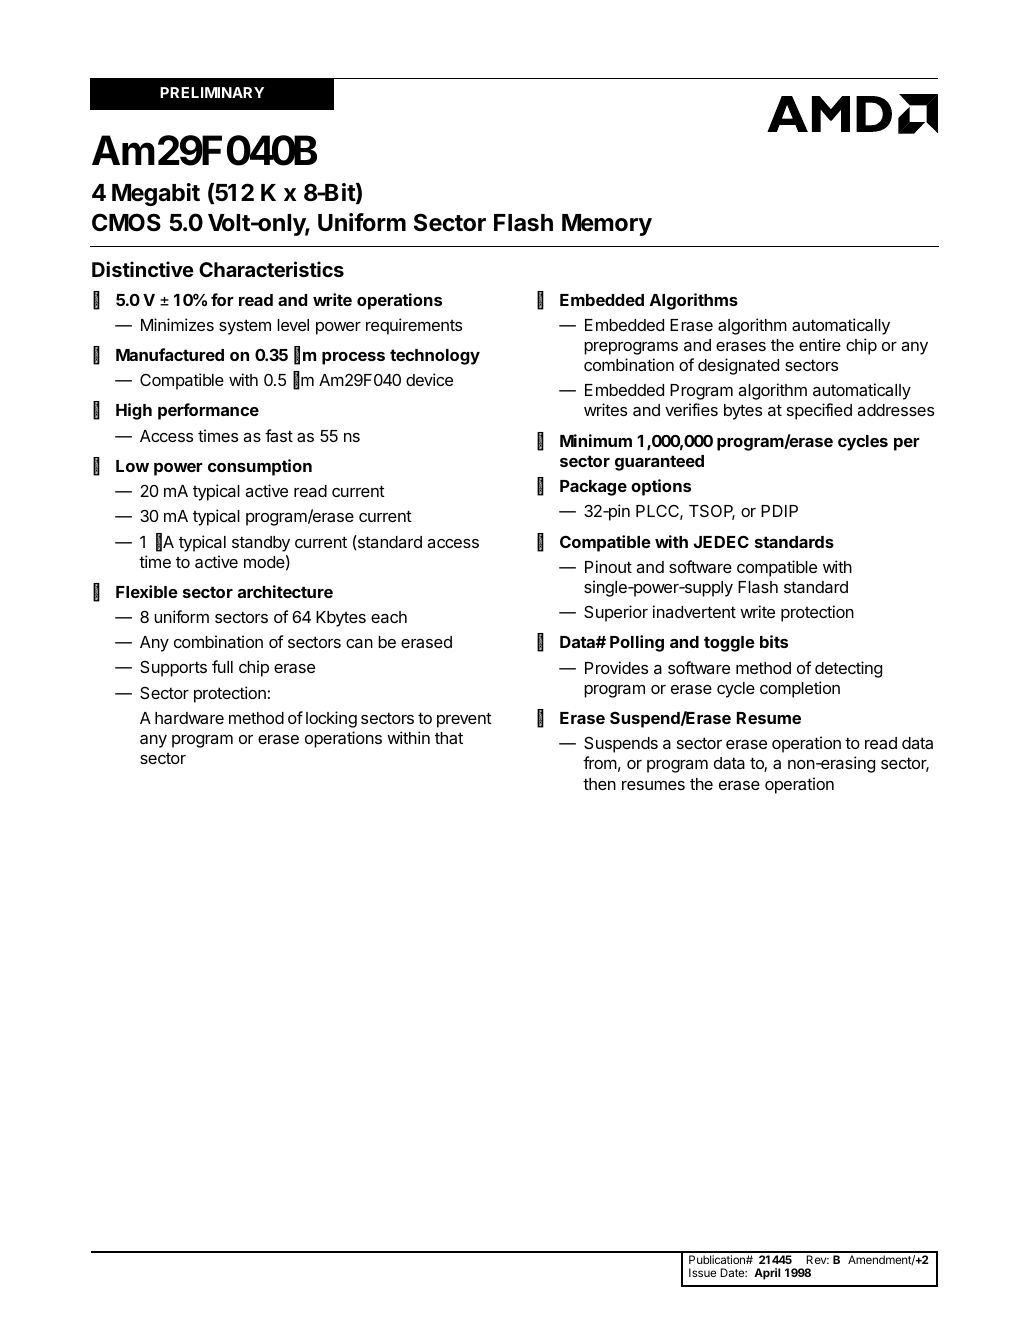 Image resolution: width=1027 pixels, height=1332 pixels. Describe the element at coordinates (702, 1272) in the screenshot. I see `Issue` at that location.
